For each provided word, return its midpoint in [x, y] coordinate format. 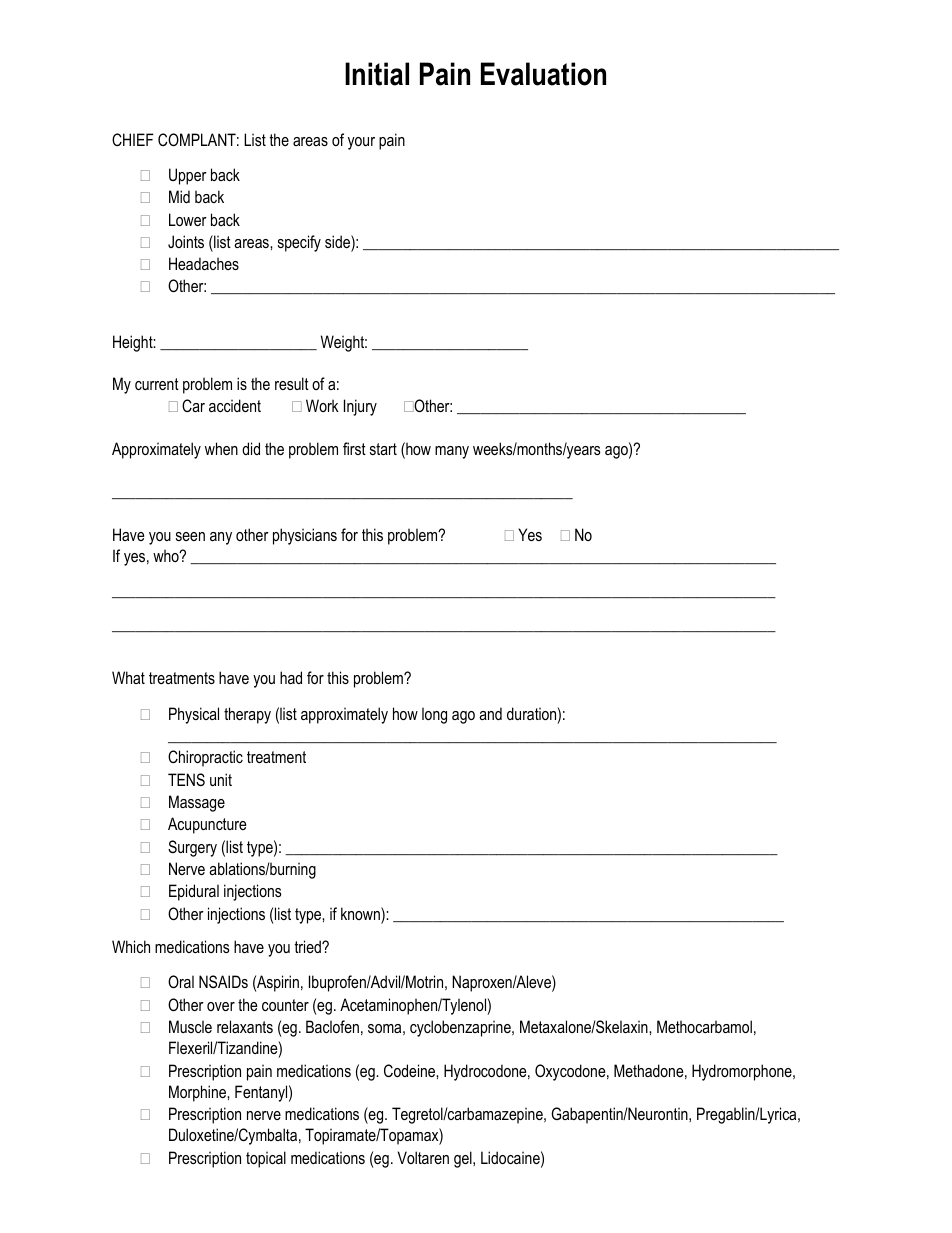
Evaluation [543, 74]
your [361, 143]
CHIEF [133, 139]
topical [266, 1159]
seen [190, 536]
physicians [305, 536]
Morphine [198, 1093]
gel [464, 1159]
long [434, 715]
